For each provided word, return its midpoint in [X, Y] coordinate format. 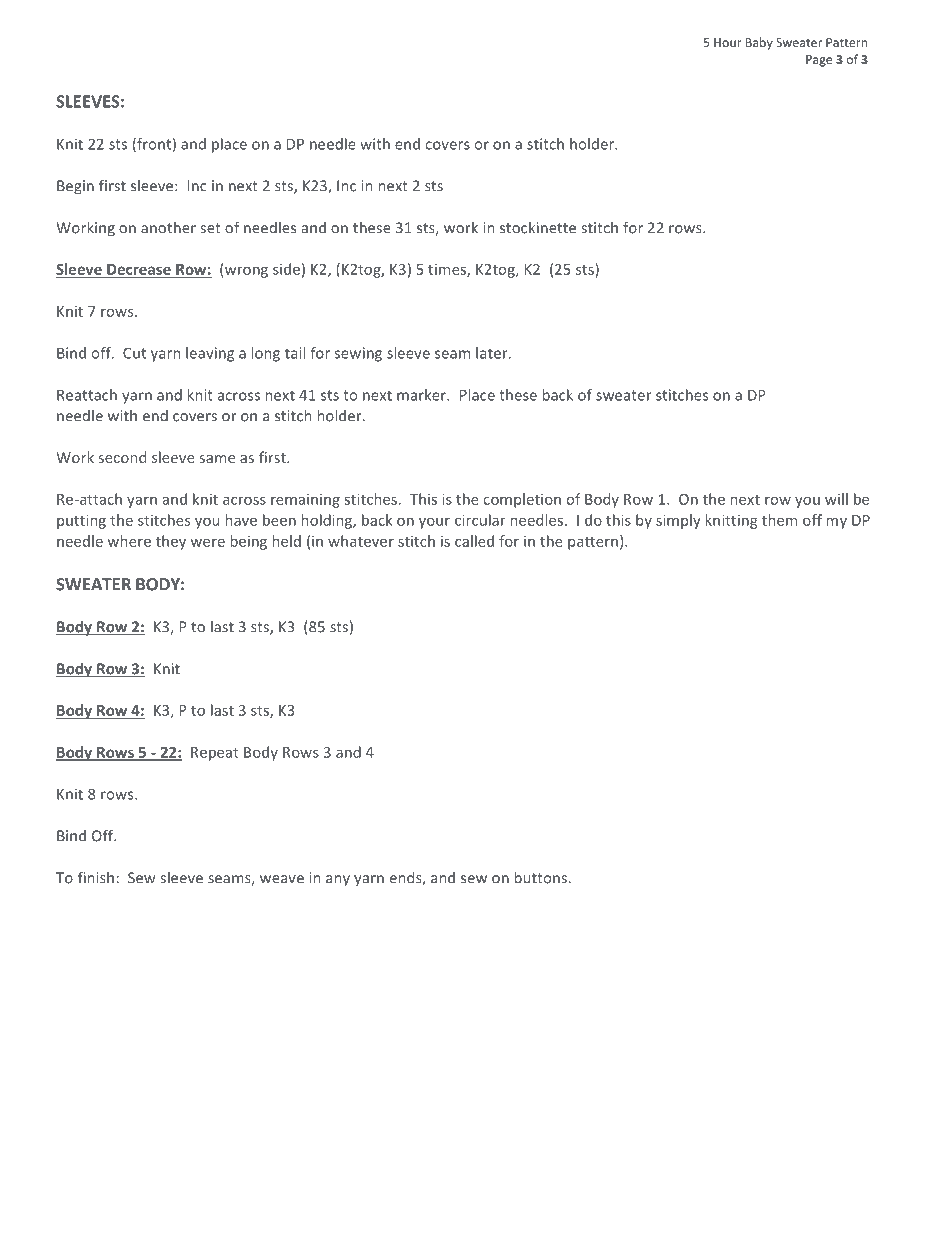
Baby [759, 43]
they [171, 542]
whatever [361, 541]
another [168, 227]
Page [819, 61]
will [836, 499]
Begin [75, 187]
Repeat [215, 754]
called [474, 541]
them [779, 520]
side [286, 269]
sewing [358, 354]
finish [96, 877]
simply [678, 521]
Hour [728, 42]
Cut [134, 353]
